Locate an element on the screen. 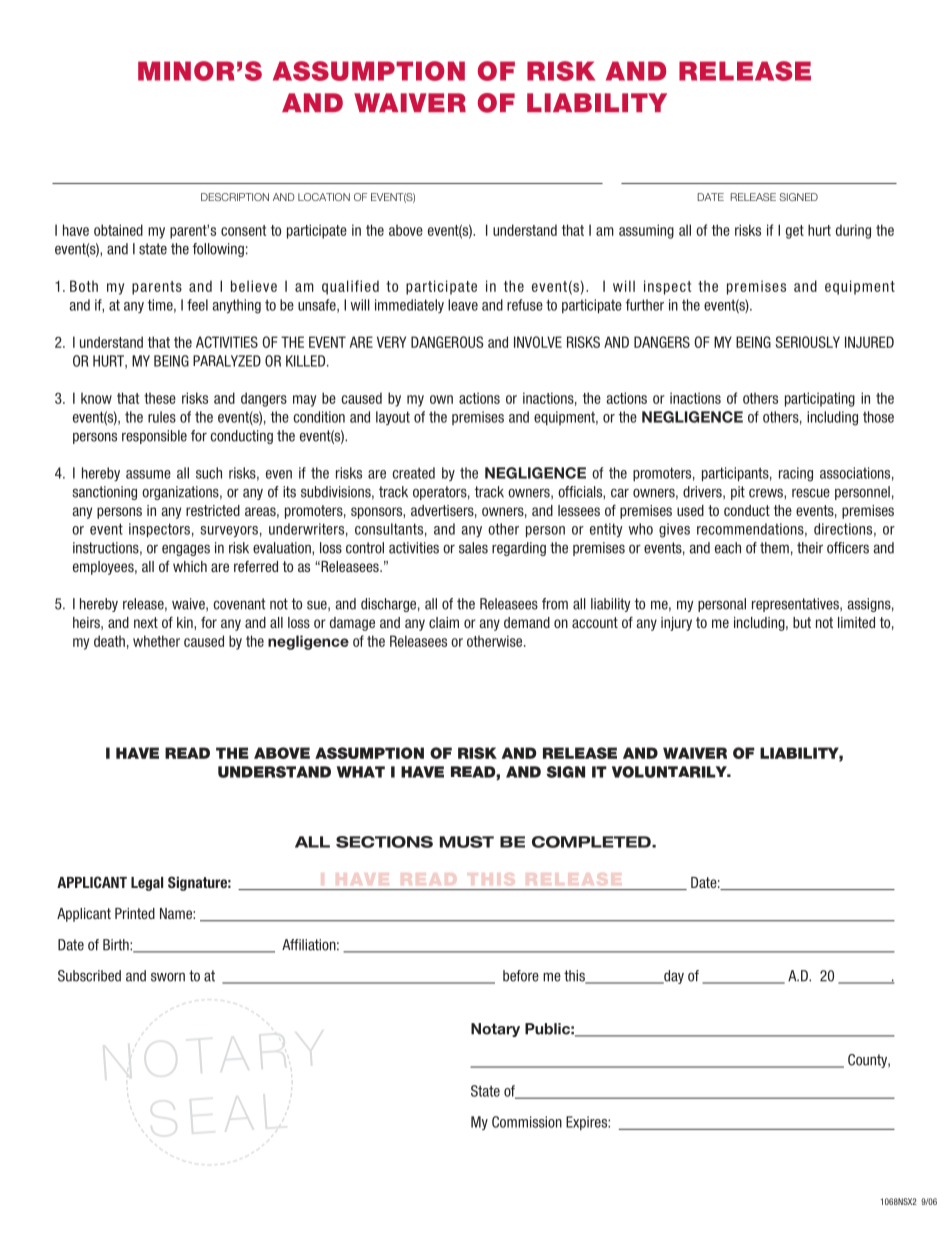 This screenshot has width=952, height=1233. get is located at coordinates (795, 232).
